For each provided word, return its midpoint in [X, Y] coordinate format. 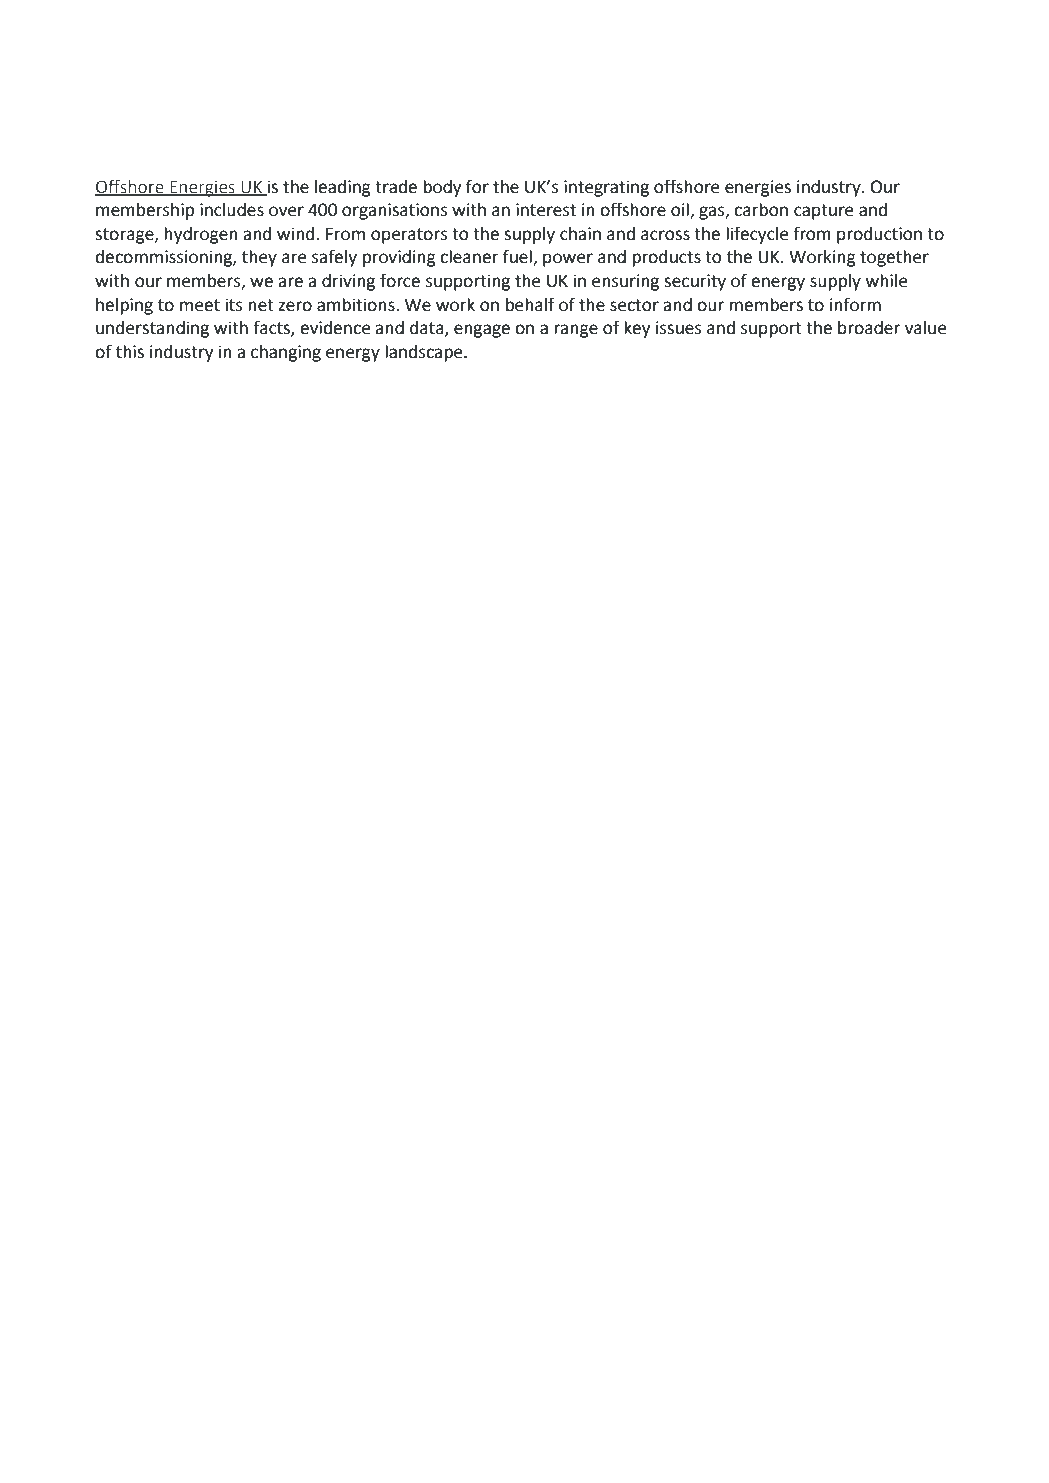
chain [580, 234]
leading [343, 188]
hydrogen [201, 235]
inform [855, 304]
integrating [606, 188]
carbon [761, 210]
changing [286, 353]
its [234, 305]
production [879, 235]
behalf [530, 304]
